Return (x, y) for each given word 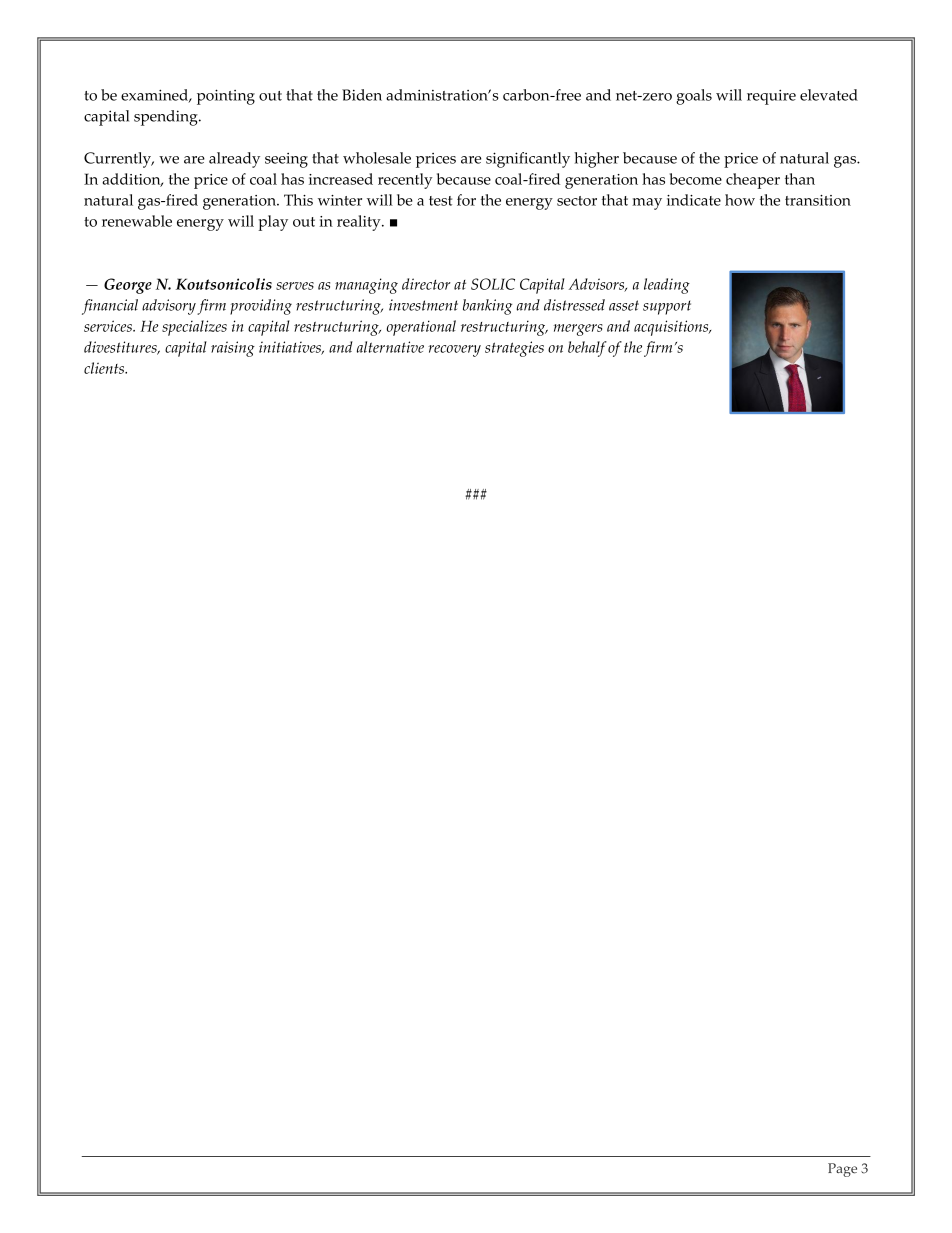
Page (842, 1170)
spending (167, 118)
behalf (587, 349)
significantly (528, 160)
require (771, 97)
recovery (454, 351)
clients (105, 368)
